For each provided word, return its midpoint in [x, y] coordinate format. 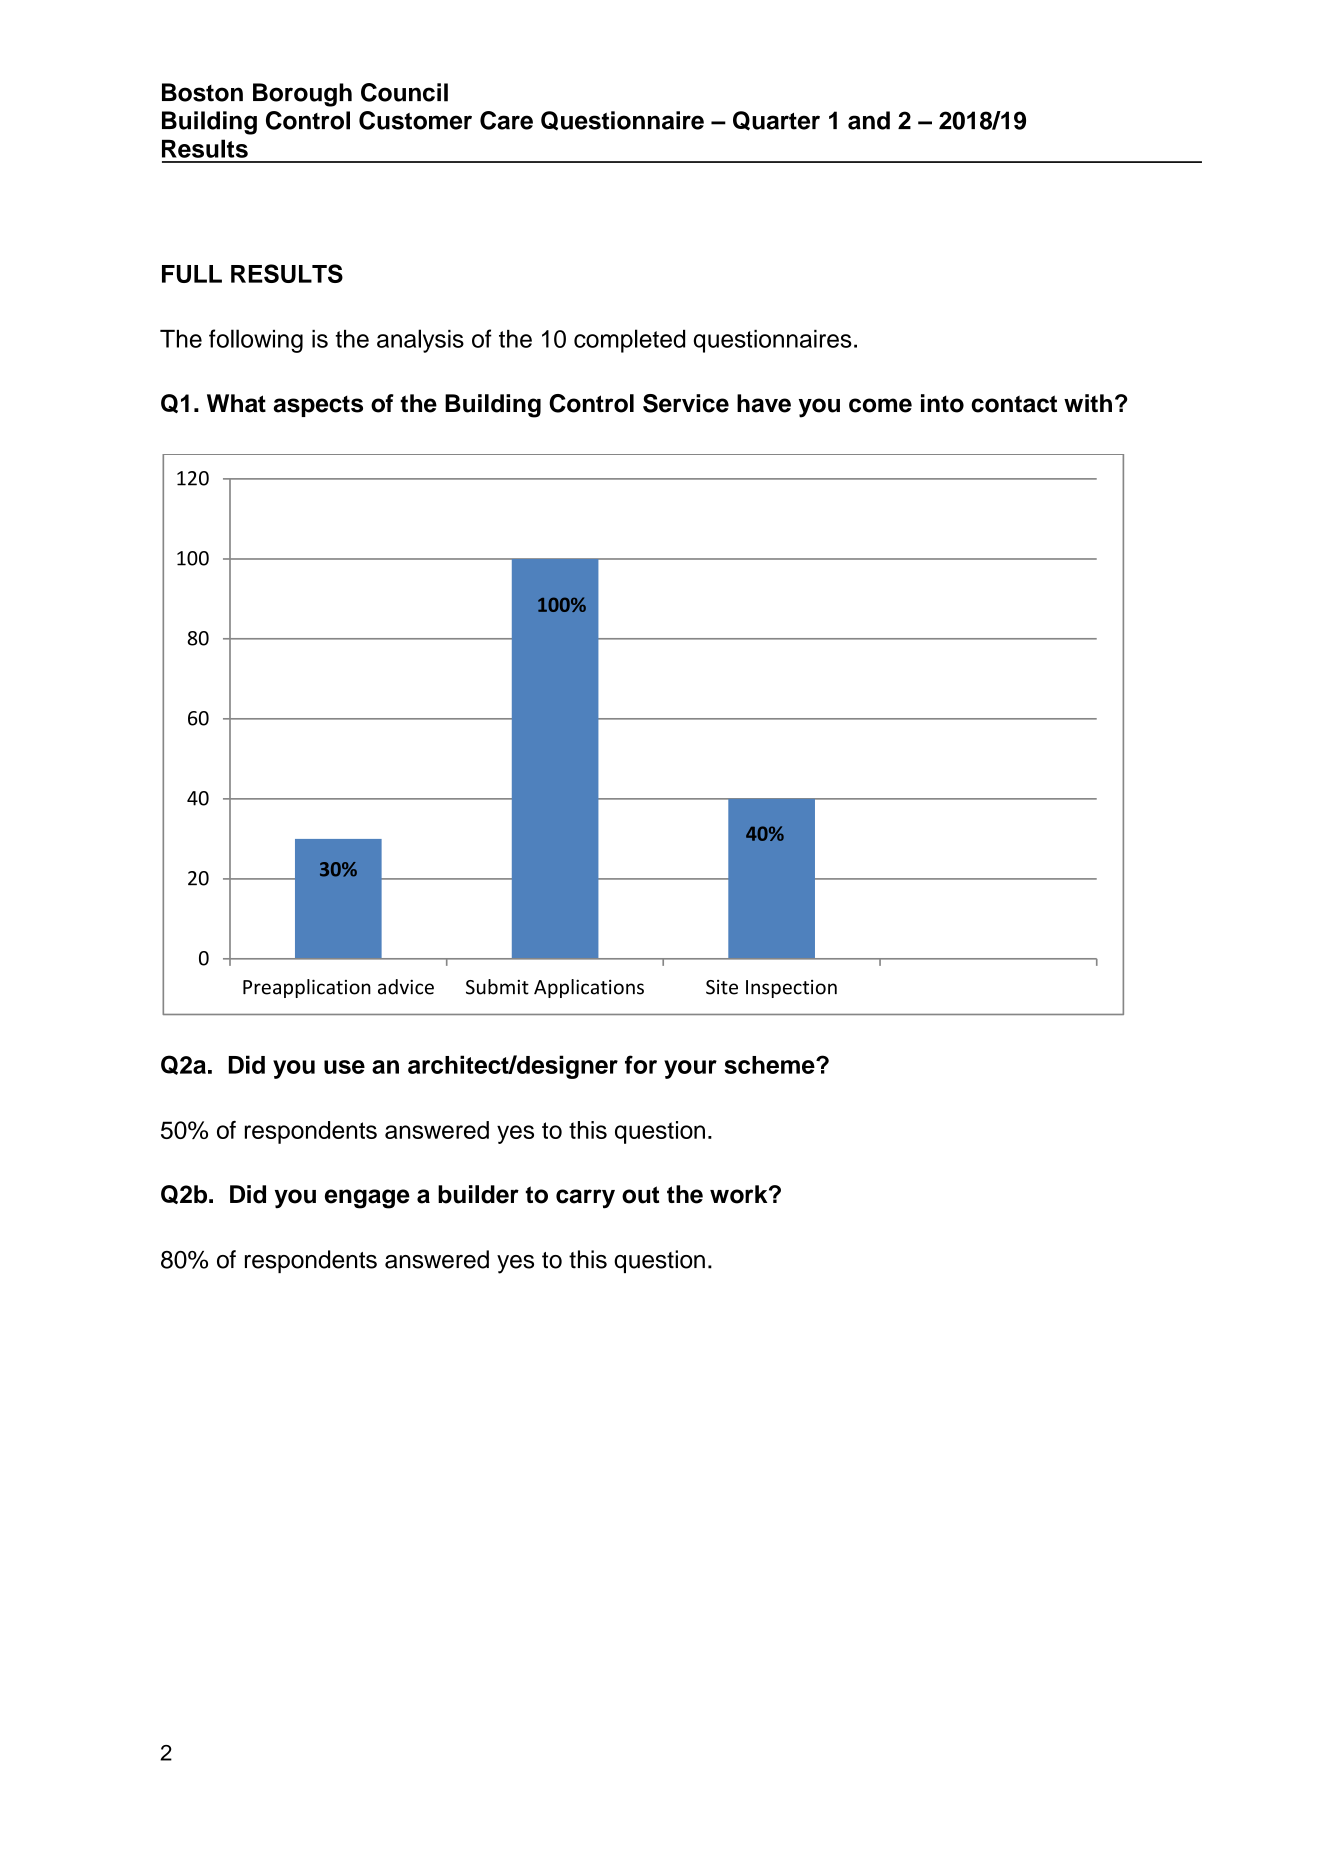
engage [367, 1199]
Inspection [791, 989]
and [869, 120]
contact [1014, 404]
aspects [318, 406]
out [640, 1195]
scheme [770, 1065]
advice [406, 987]
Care [506, 120]
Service [686, 403]
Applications [589, 988]
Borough [302, 95]
